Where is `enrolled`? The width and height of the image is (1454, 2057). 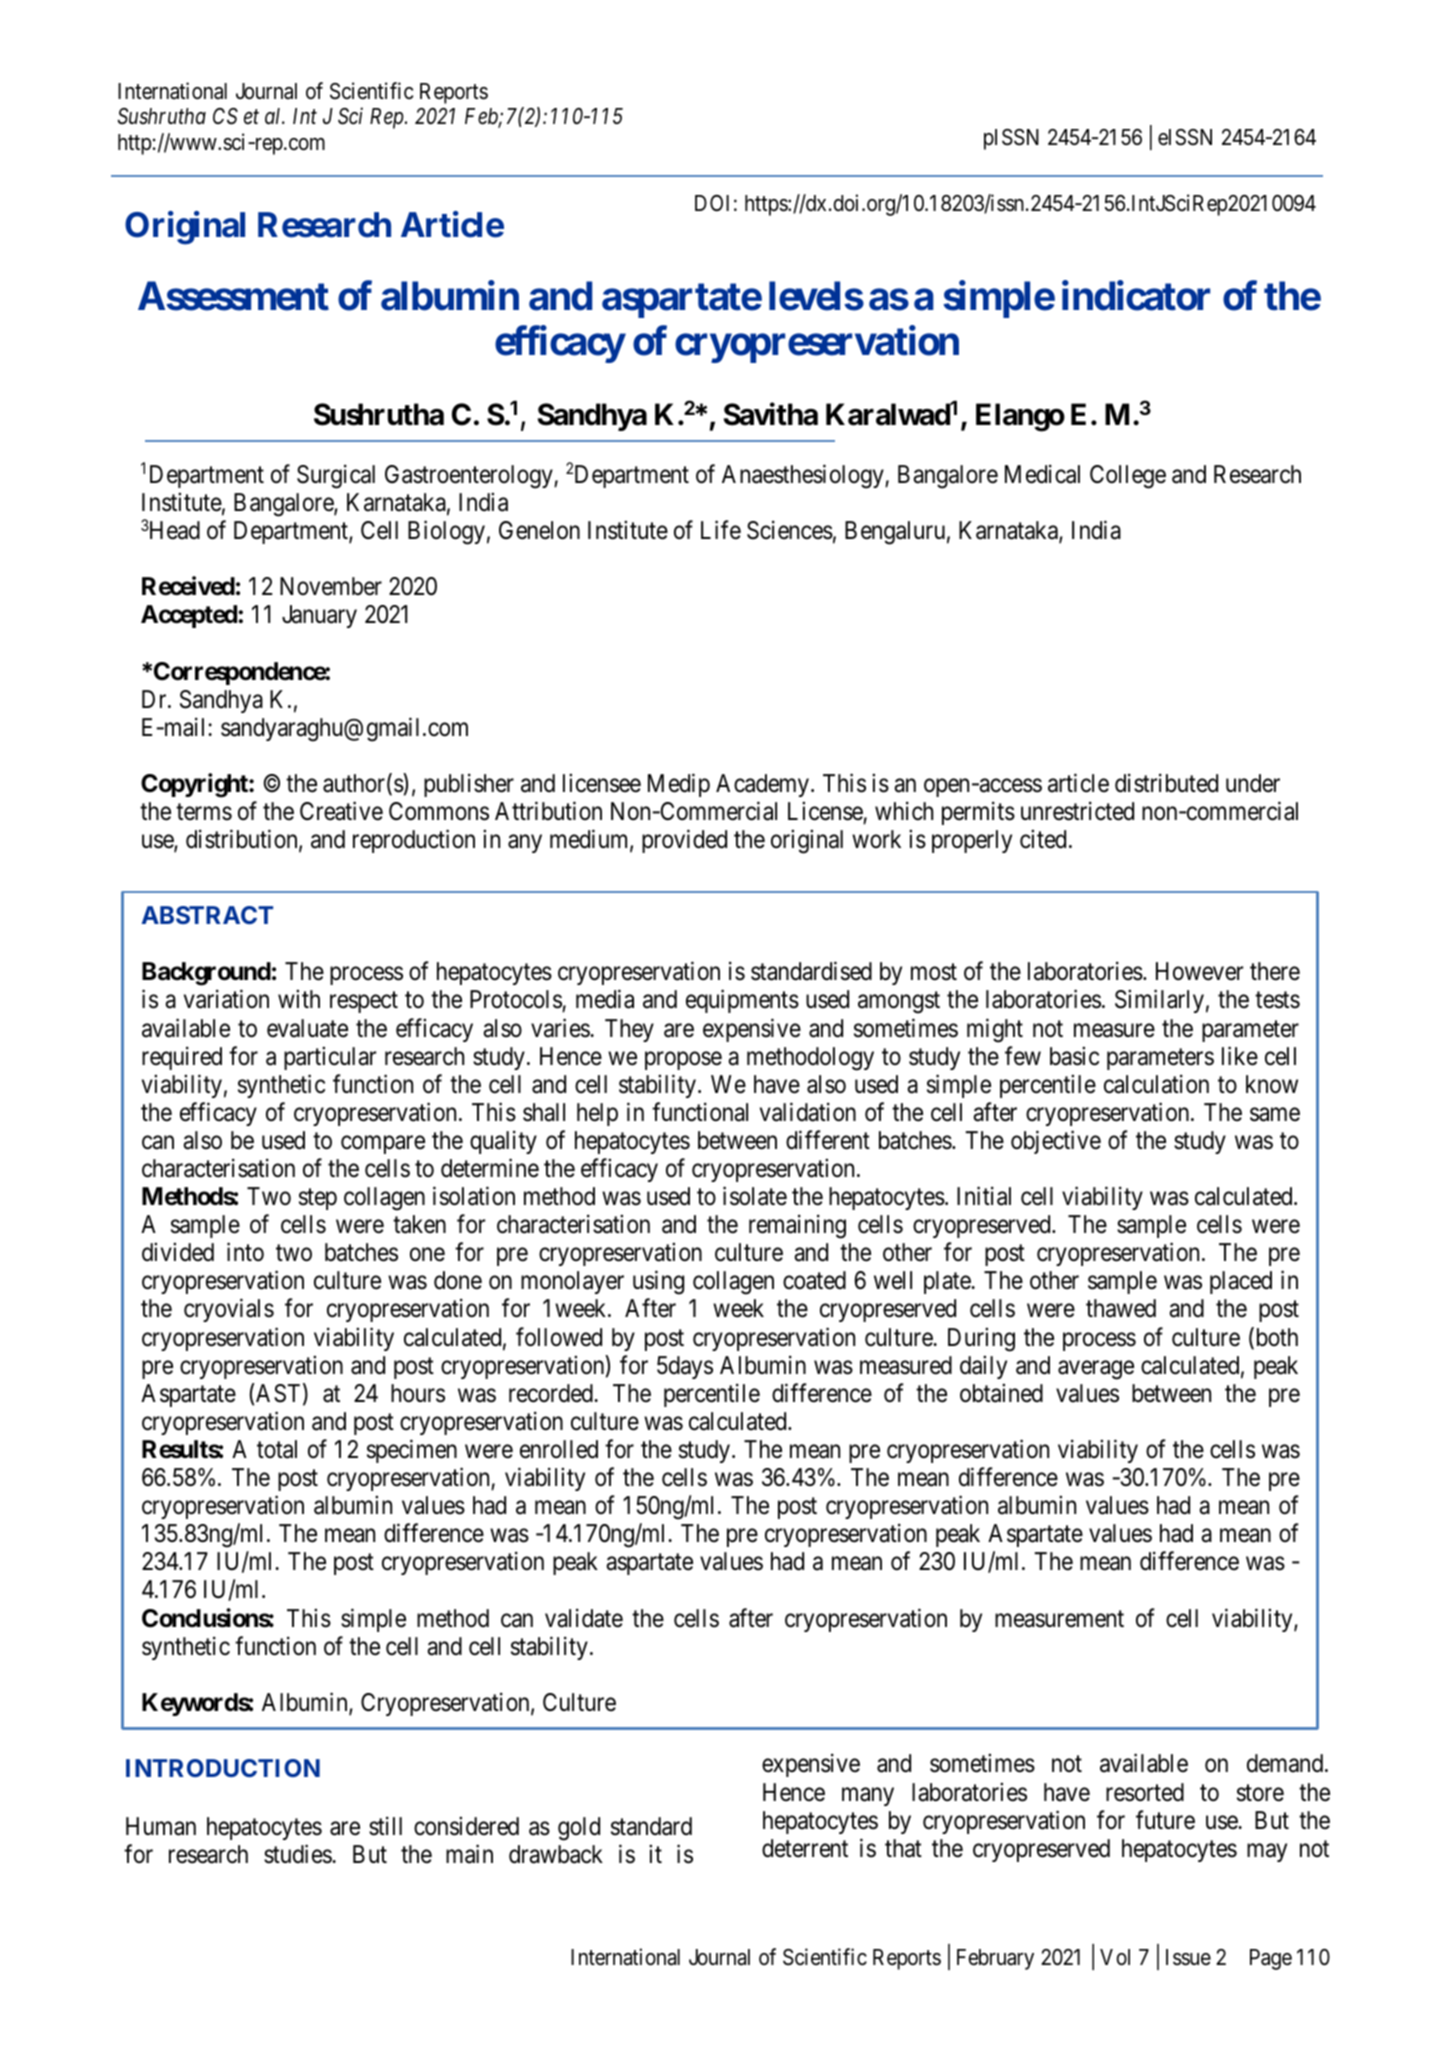 enrolled is located at coordinates (559, 1449).
